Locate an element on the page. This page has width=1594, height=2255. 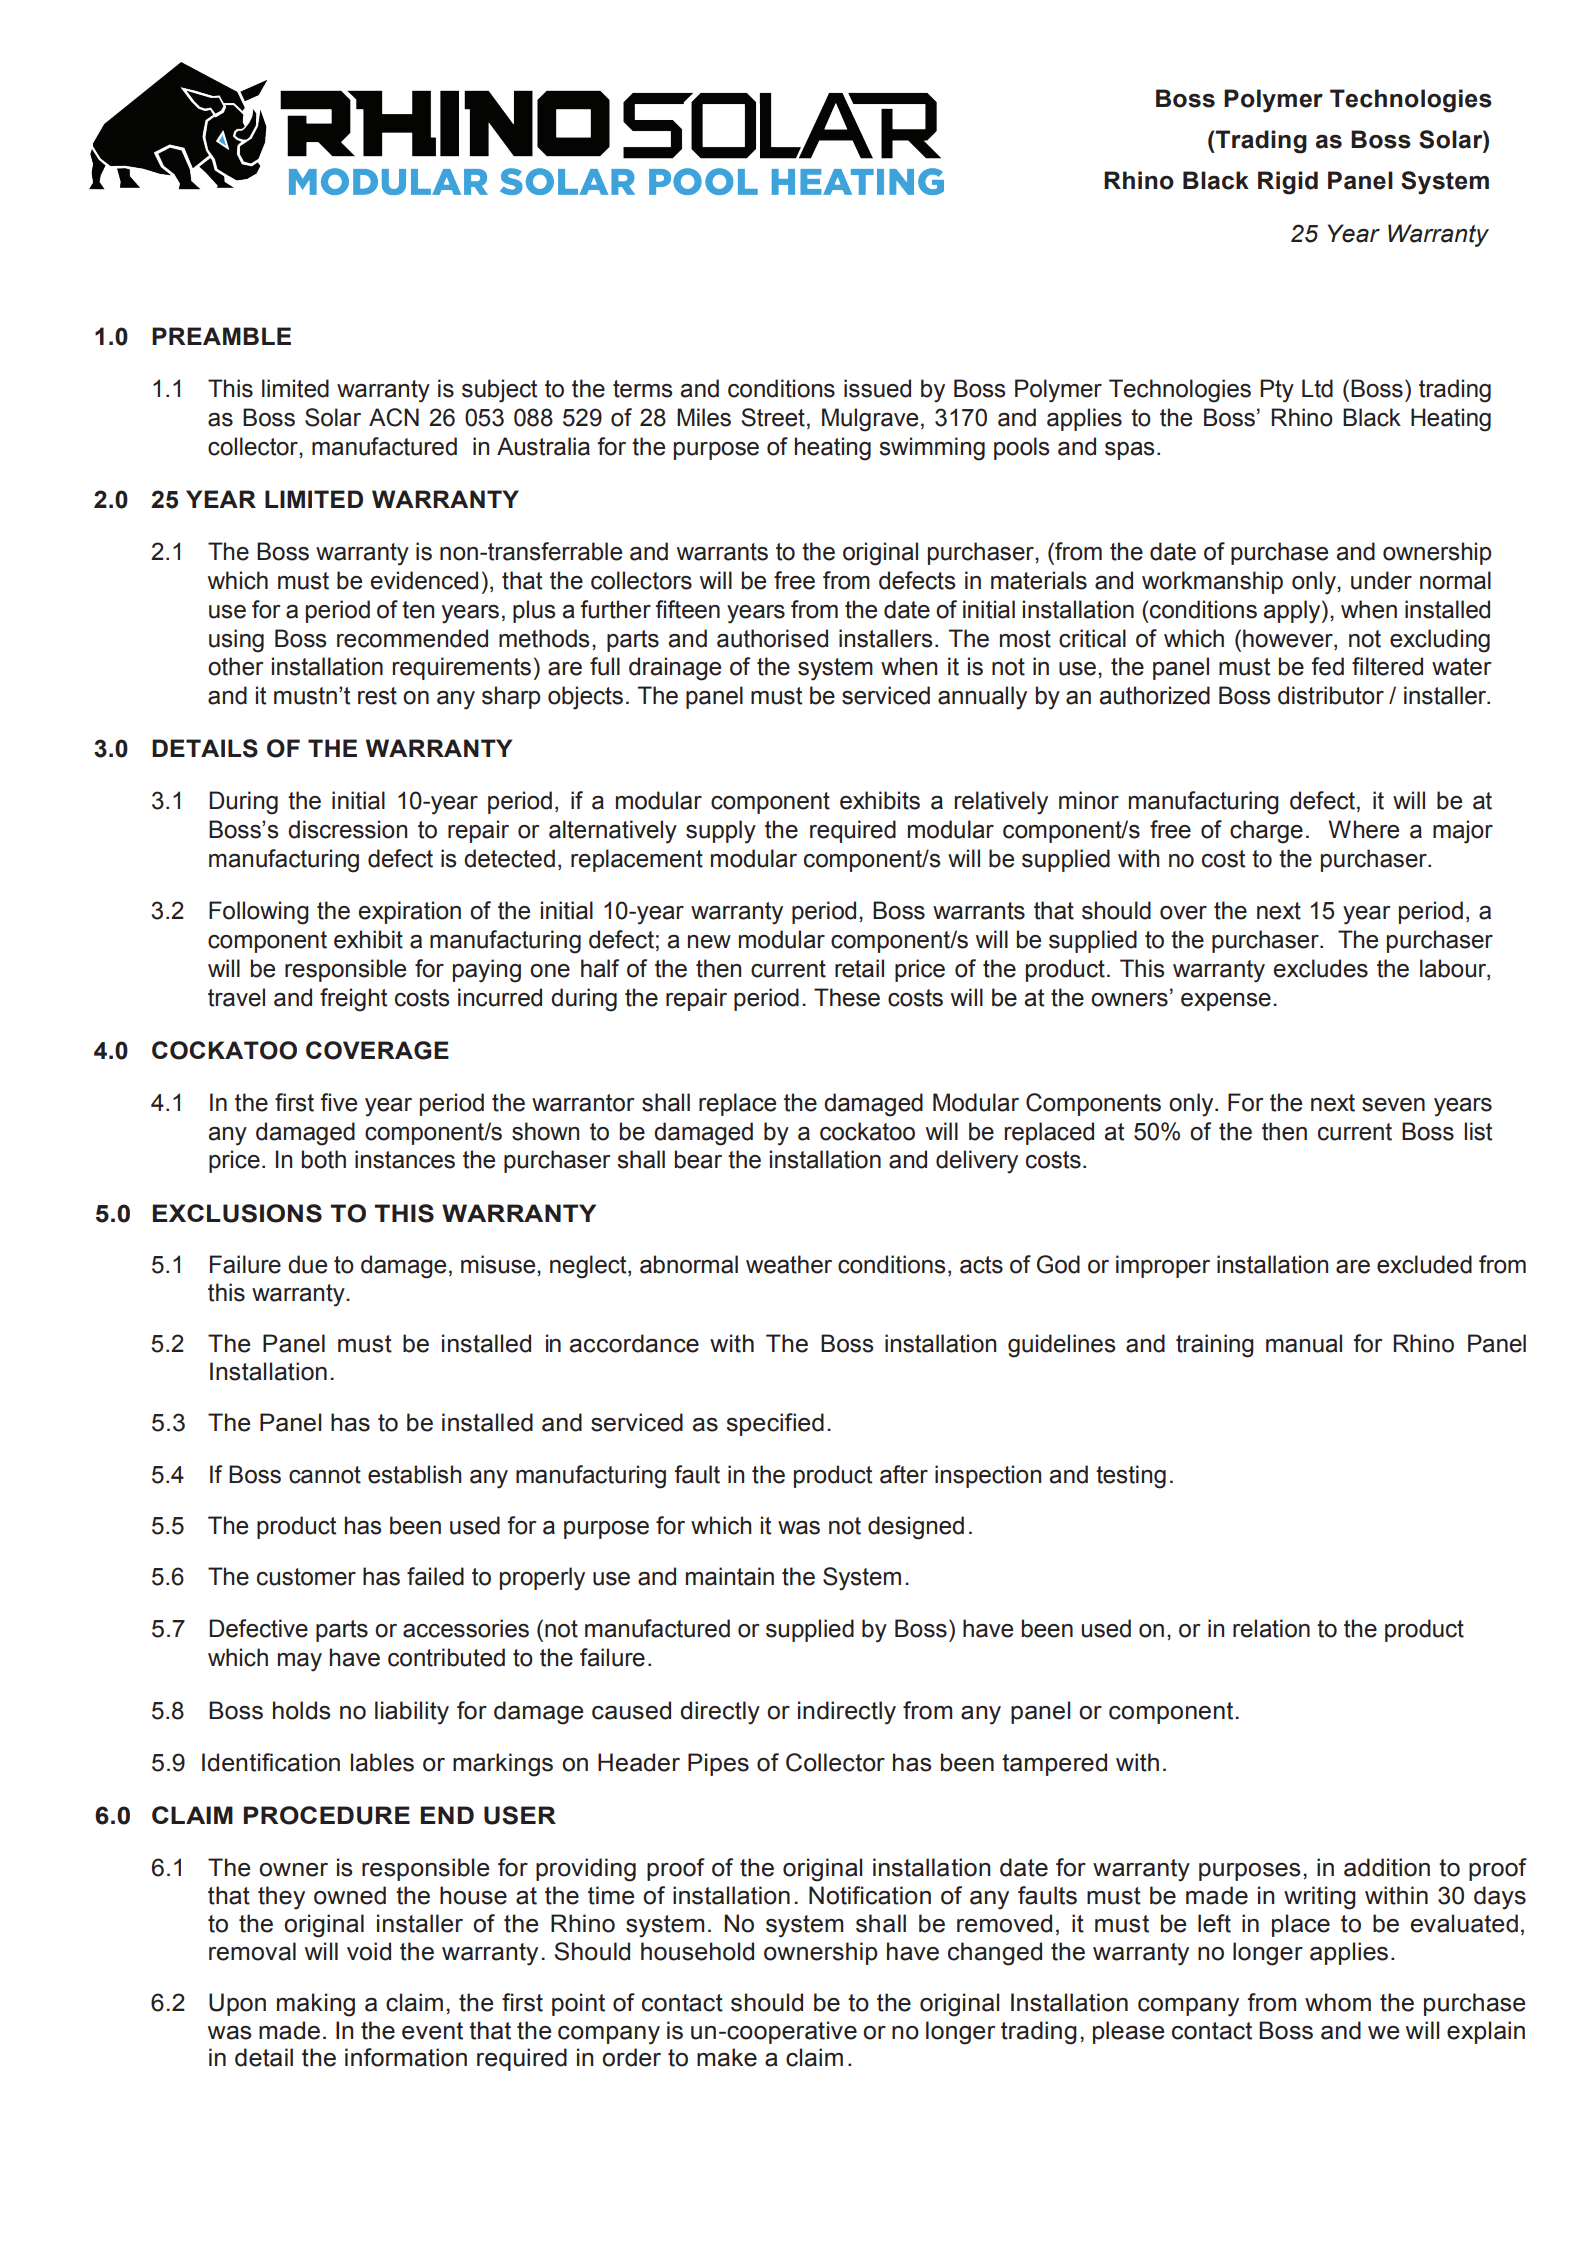
five is located at coordinates (338, 1102).
